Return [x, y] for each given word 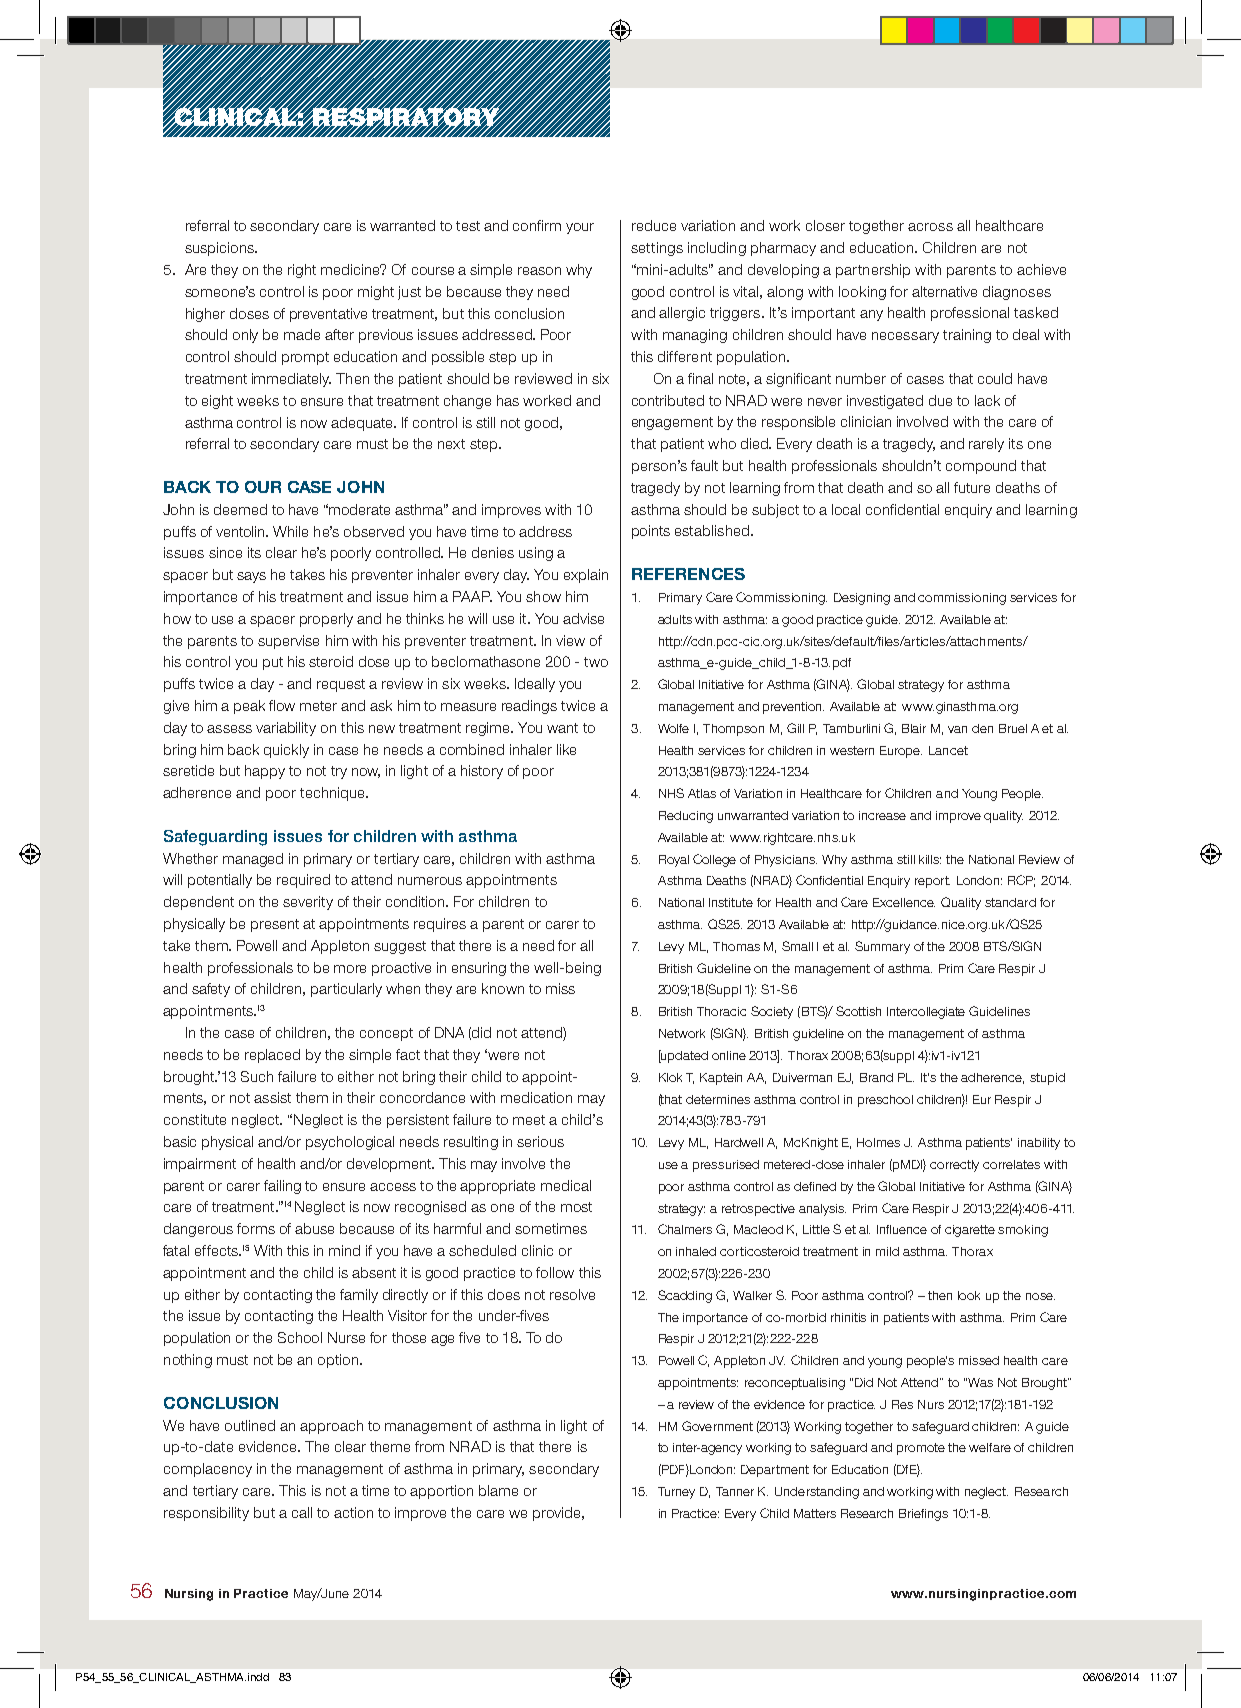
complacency [208, 1470]
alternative [944, 291]
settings [657, 249]
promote [921, 1449]
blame [498, 1490]
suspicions [220, 249]
